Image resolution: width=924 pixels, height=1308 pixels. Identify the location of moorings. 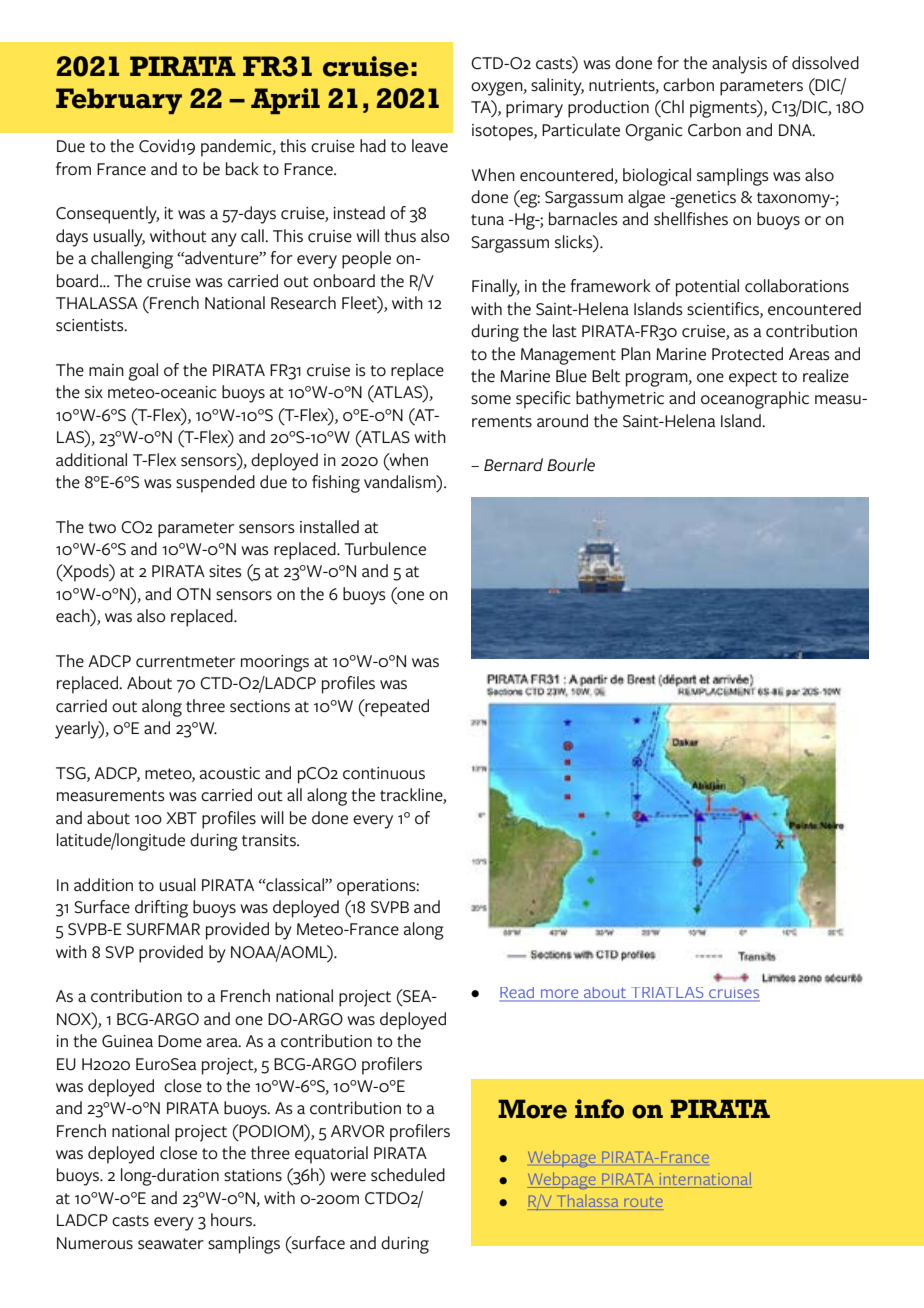
(275, 663).
